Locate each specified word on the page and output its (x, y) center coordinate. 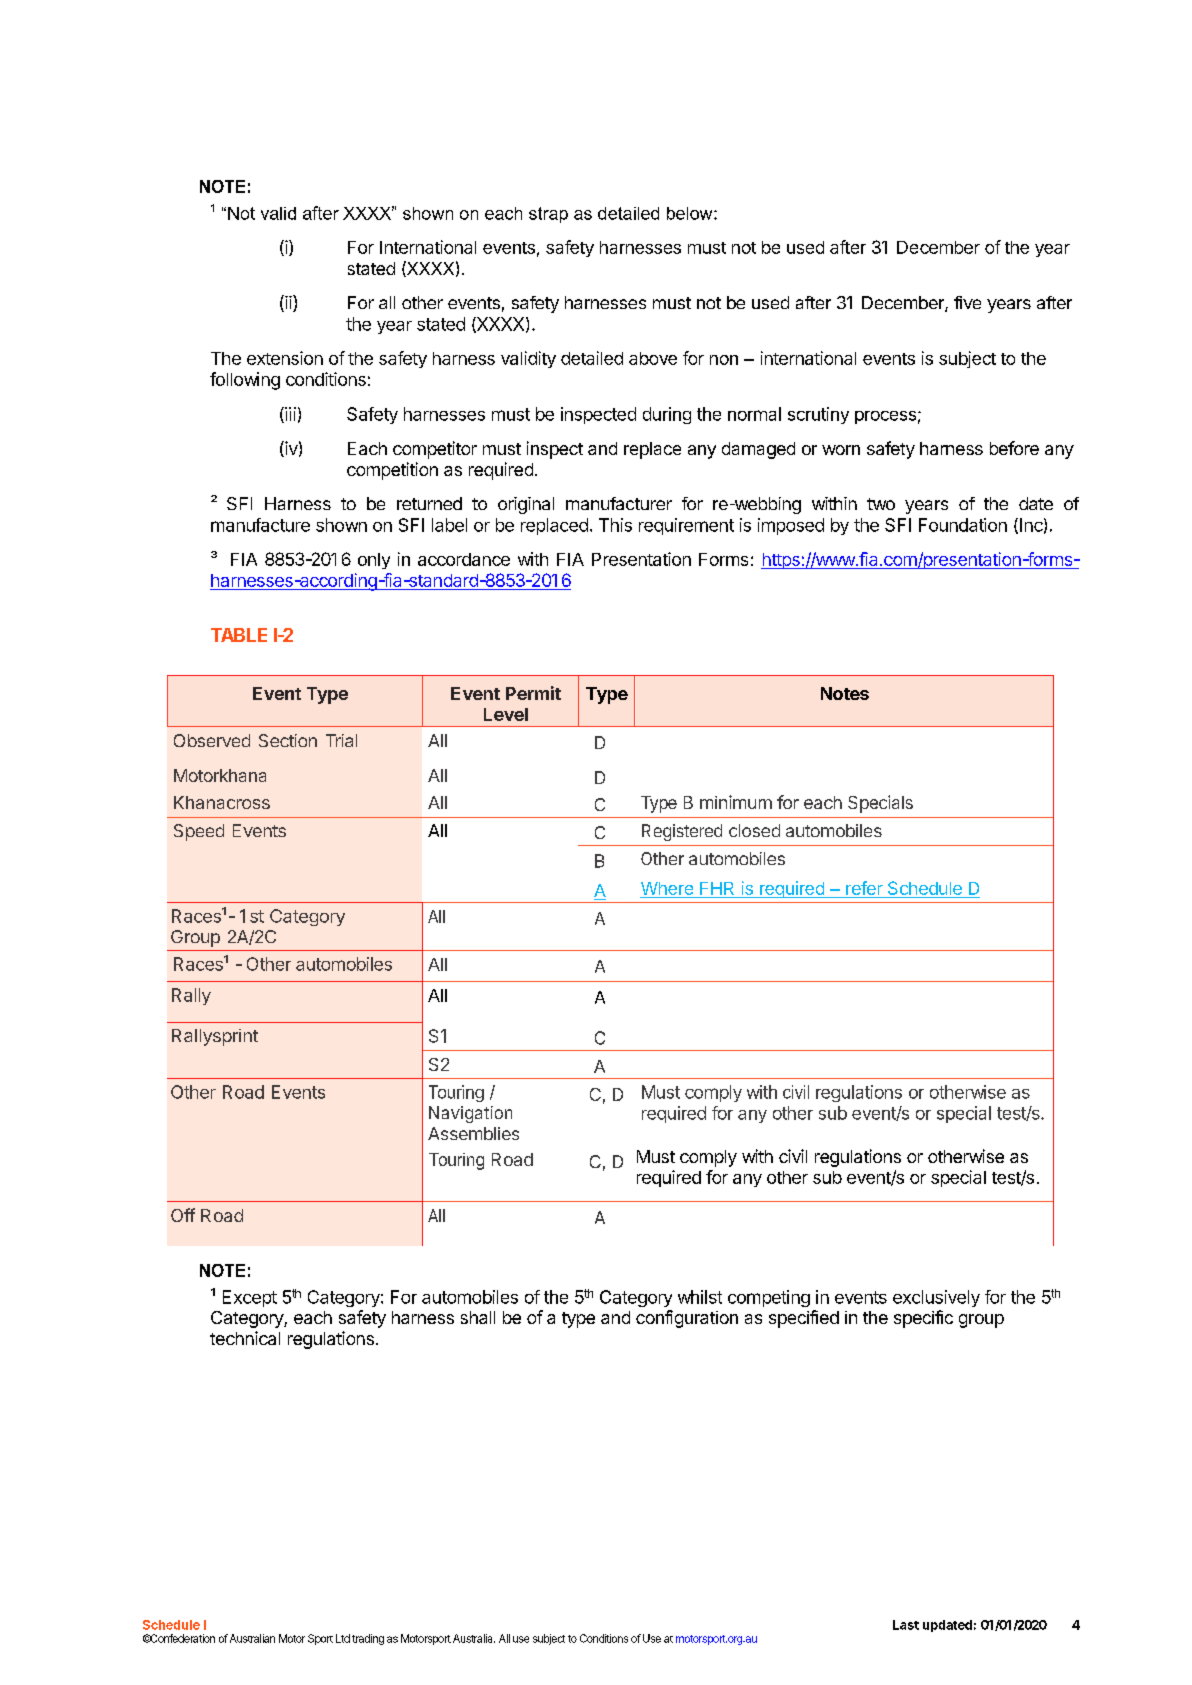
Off (183, 1215)
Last (906, 1625)
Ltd (343, 1638)
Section (288, 740)
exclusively (936, 1298)
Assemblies (473, 1133)
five (967, 302)
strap (548, 215)
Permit (533, 693)
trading (368, 1639)
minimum (736, 802)
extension (285, 358)
